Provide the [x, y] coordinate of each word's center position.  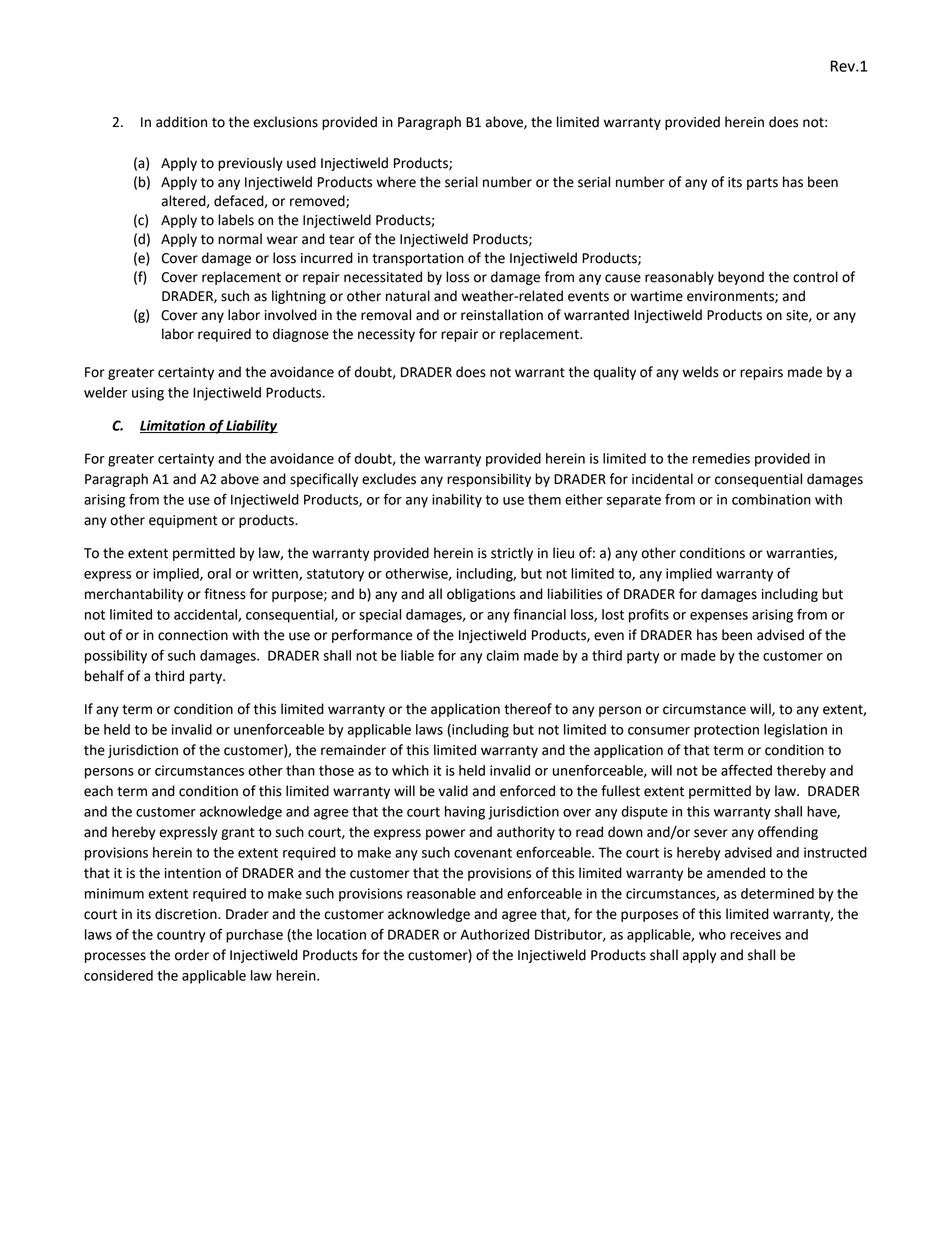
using [148, 394]
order [192, 955]
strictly [512, 554]
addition [181, 122]
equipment [183, 521]
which [410, 770]
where [396, 182]
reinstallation [502, 315]
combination [771, 499]
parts [762, 183]
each [98, 791]
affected [746, 770]
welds [700, 372]
